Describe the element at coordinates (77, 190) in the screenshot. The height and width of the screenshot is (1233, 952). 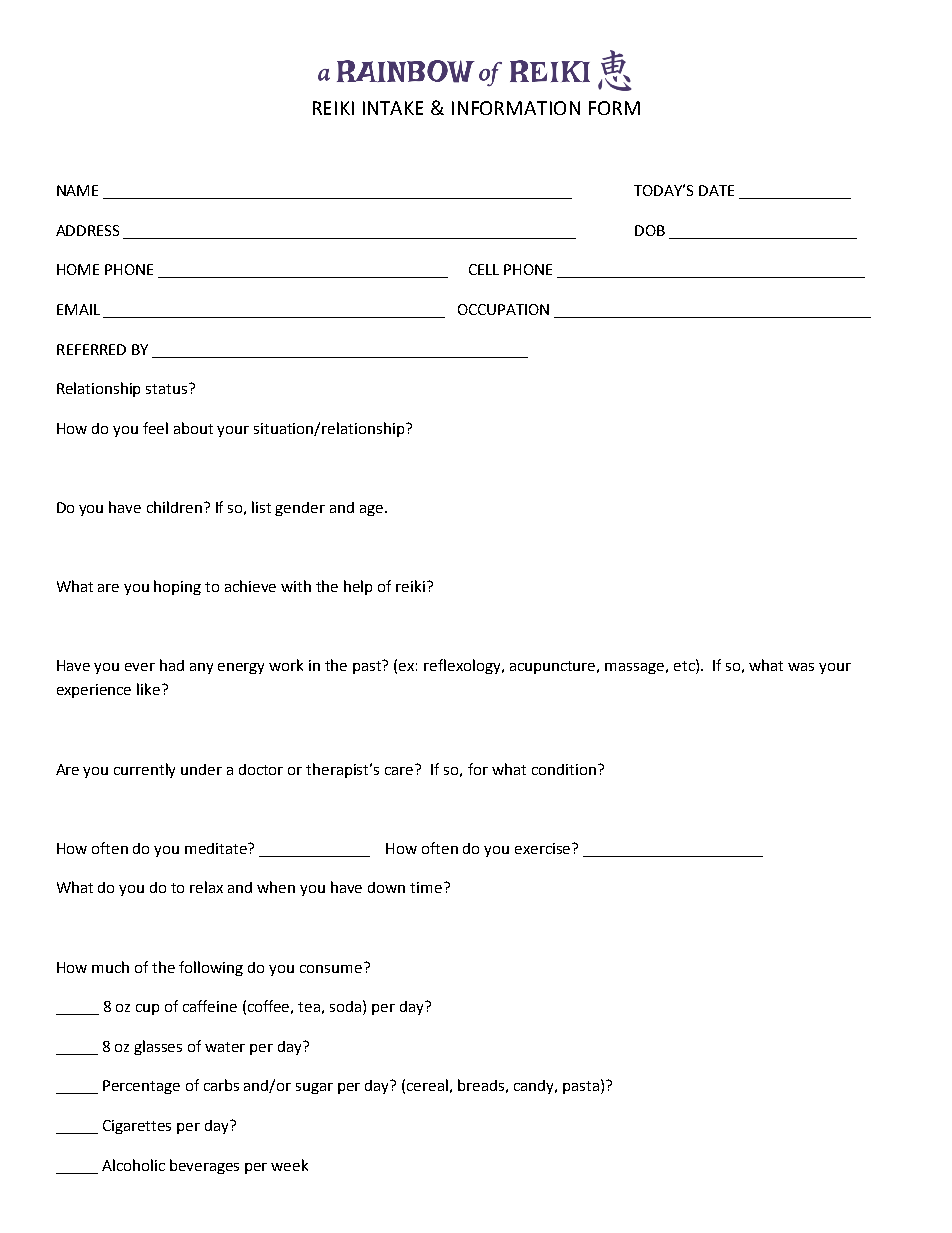
I see `NAME` at that location.
